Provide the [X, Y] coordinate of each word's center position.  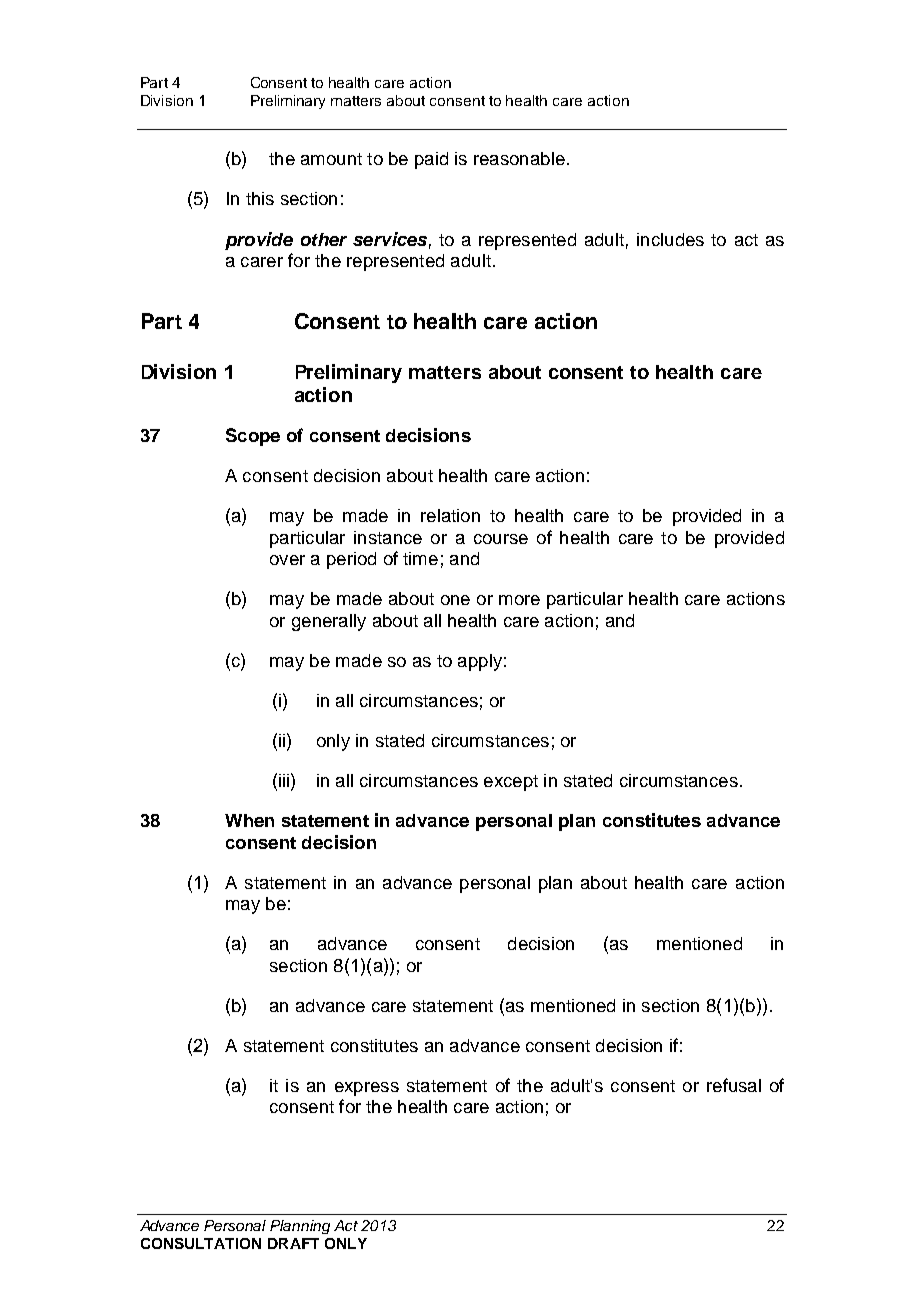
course [501, 539]
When [249, 820]
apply [480, 662]
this [260, 198]
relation [450, 515]
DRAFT [293, 1243]
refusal [734, 1085]
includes [670, 239]
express [367, 1089]
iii [284, 780]
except [511, 783]
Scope [253, 437]
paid [431, 160]
